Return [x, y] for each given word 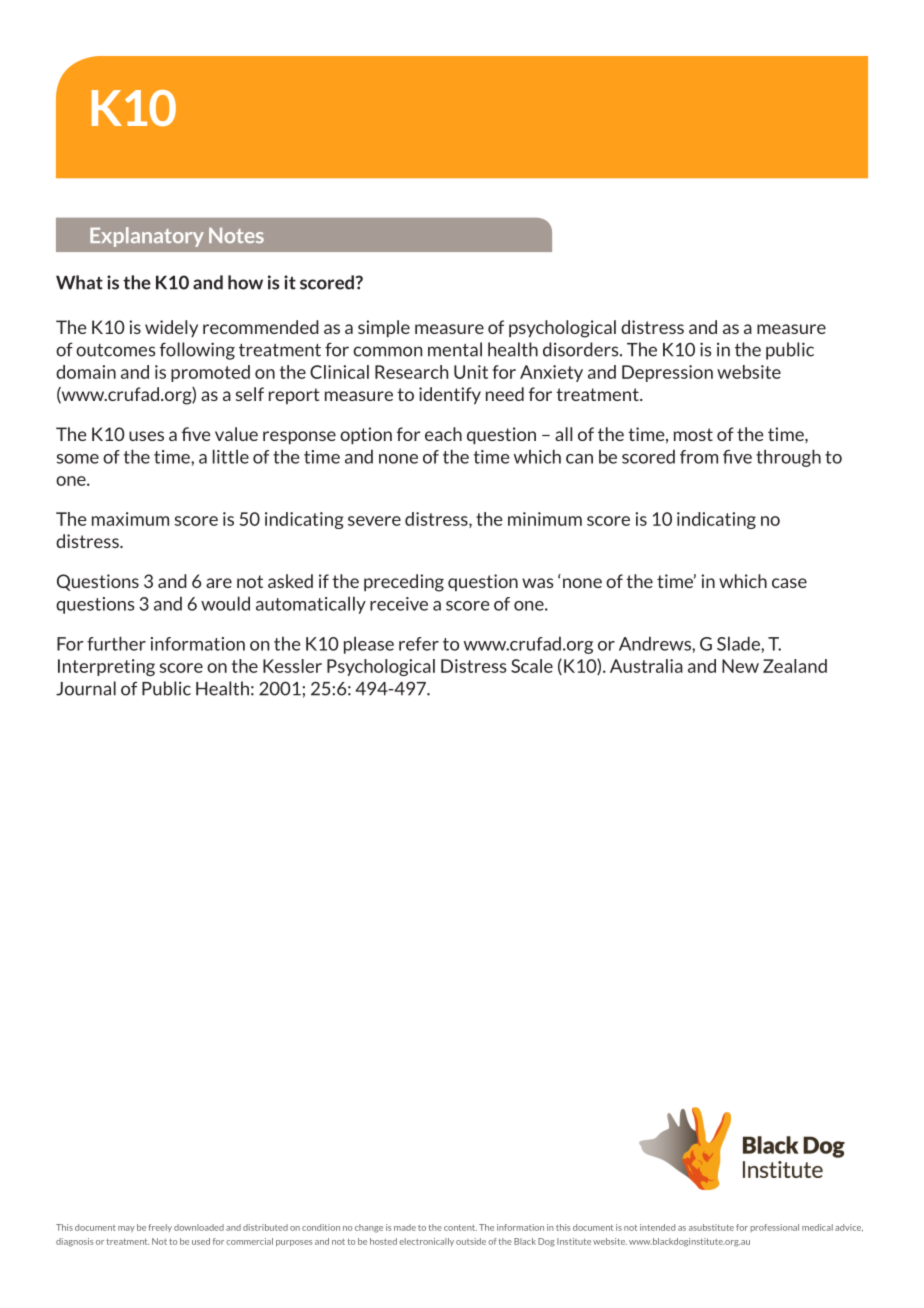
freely [160, 1228]
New [740, 666]
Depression [667, 373]
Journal [86, 688]
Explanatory [147, 237]
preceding [404, 583]
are [219, 583]
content [460, 1228]
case [789, 583]
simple [384, 328]
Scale [532, 666]
